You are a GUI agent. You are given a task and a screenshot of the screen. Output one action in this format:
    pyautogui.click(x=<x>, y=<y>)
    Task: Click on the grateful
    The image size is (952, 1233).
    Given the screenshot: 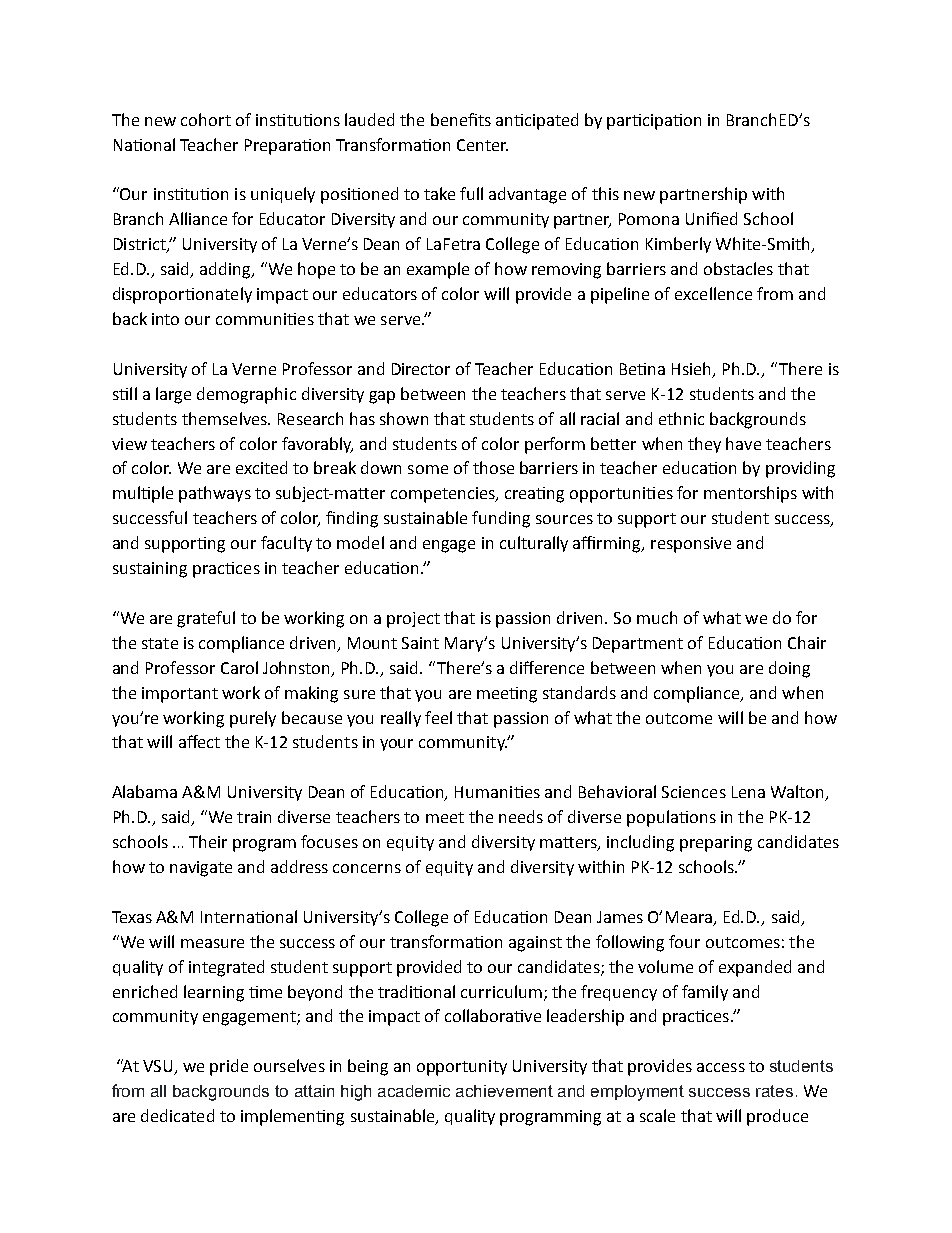 What is the action you would take?
    pyautogui.click(x=206, y=619)
